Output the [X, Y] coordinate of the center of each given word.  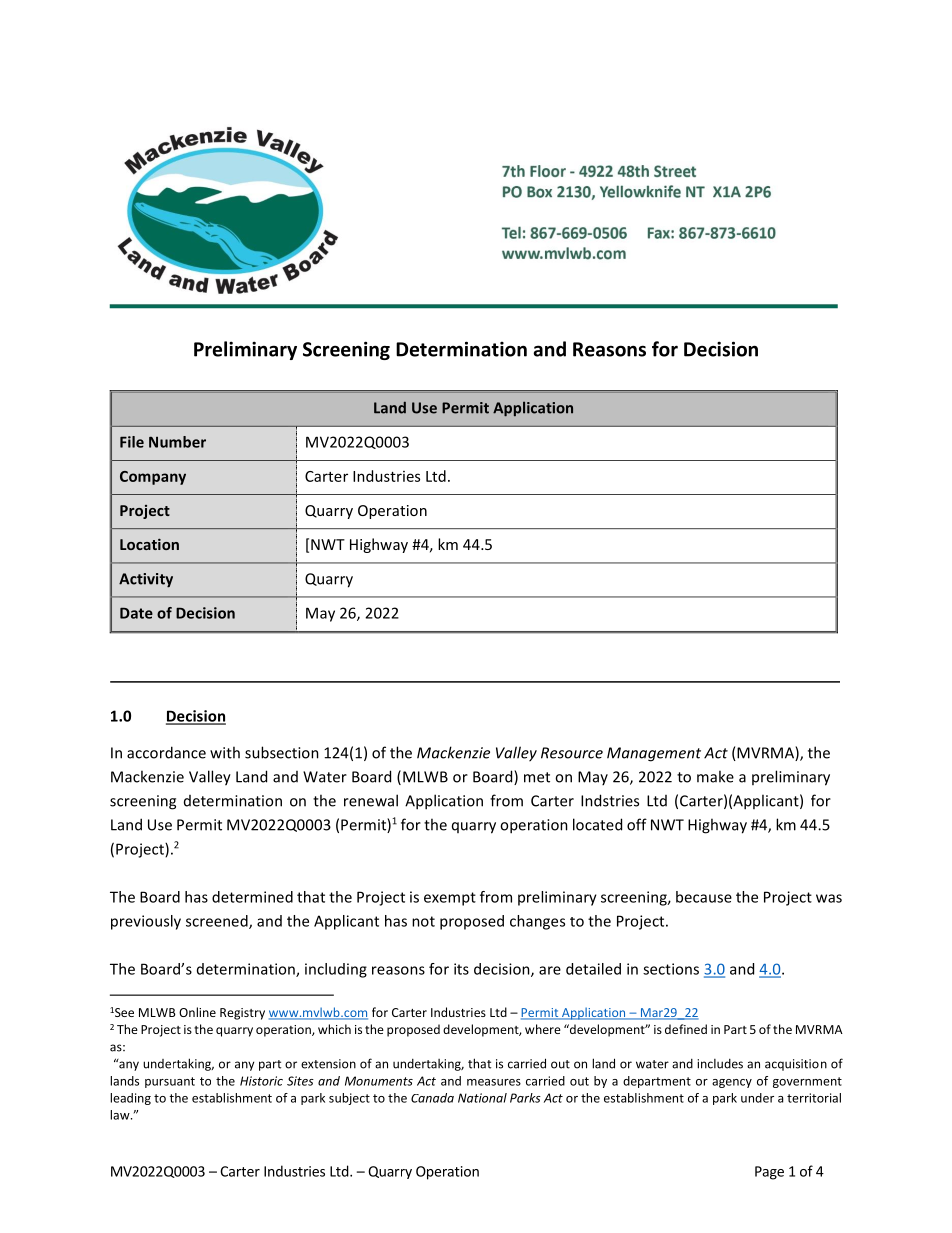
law [121, 1115]
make [715, 776]
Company [153, 478]
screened [218, 922]
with [225, 752]
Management [654, 754]
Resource [572, 753]
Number [177, 442]
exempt [450, 899]
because [704, 897]
